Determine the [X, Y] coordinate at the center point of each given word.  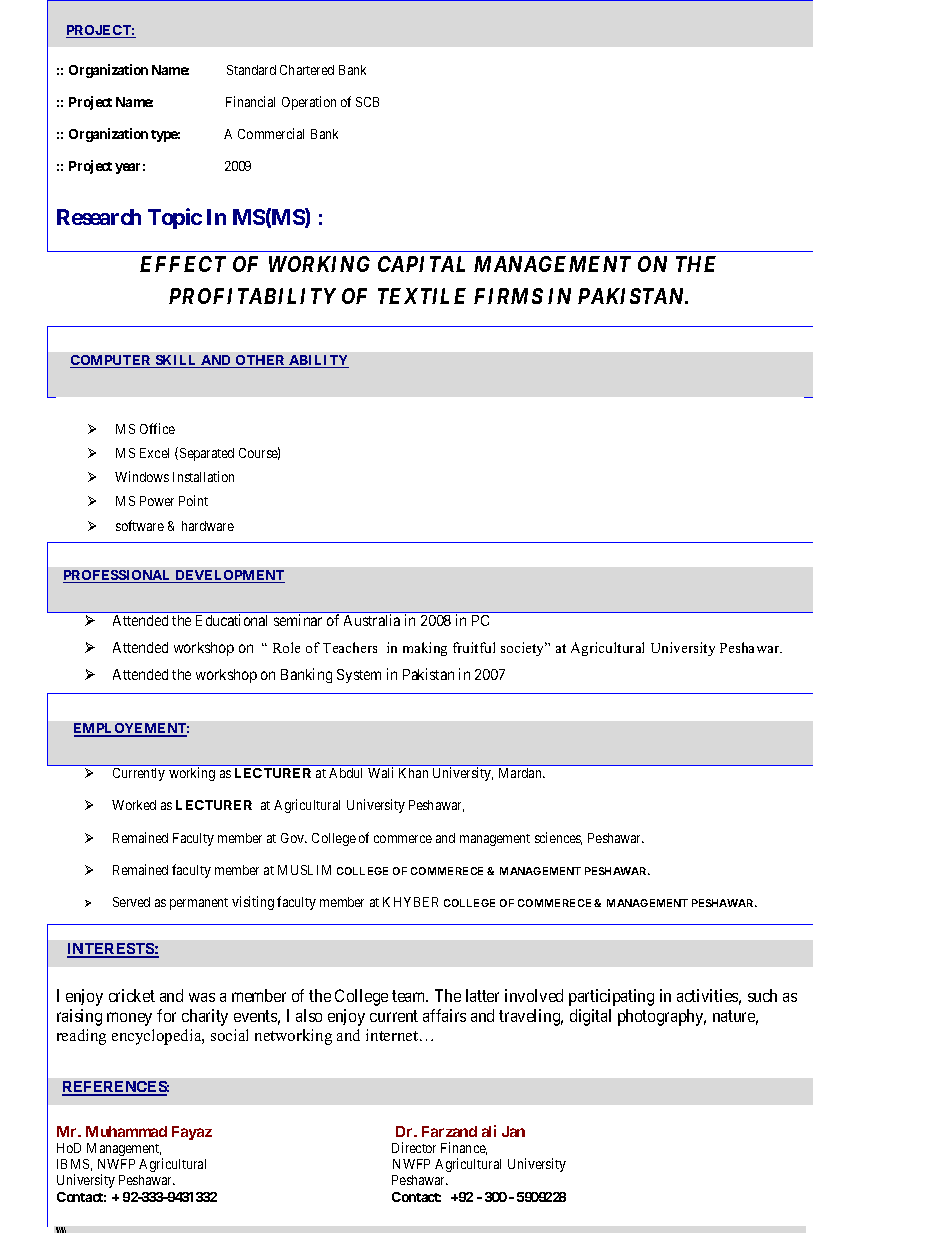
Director [414, 1147]
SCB [367, 102]
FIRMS [508, 296]
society [524, 649]
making [425, 649]
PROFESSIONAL [118, 576]
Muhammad [126, 1131]
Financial [250, 101]
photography [662, 1017]
